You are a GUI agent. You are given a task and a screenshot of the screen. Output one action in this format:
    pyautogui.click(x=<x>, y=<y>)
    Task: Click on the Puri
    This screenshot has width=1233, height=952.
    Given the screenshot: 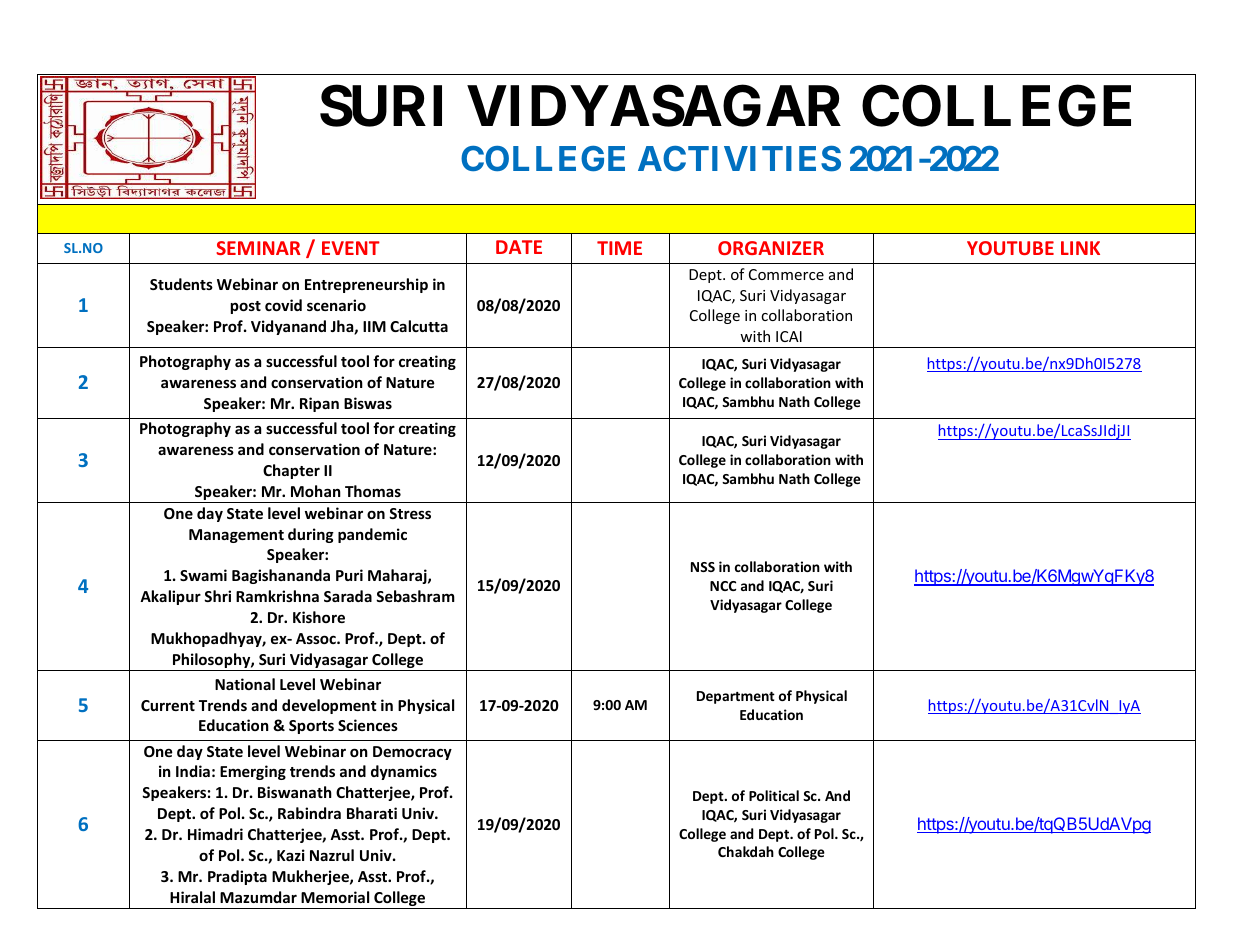 What is the action you would take?
    pyautogui.click(x=349, y=575)
